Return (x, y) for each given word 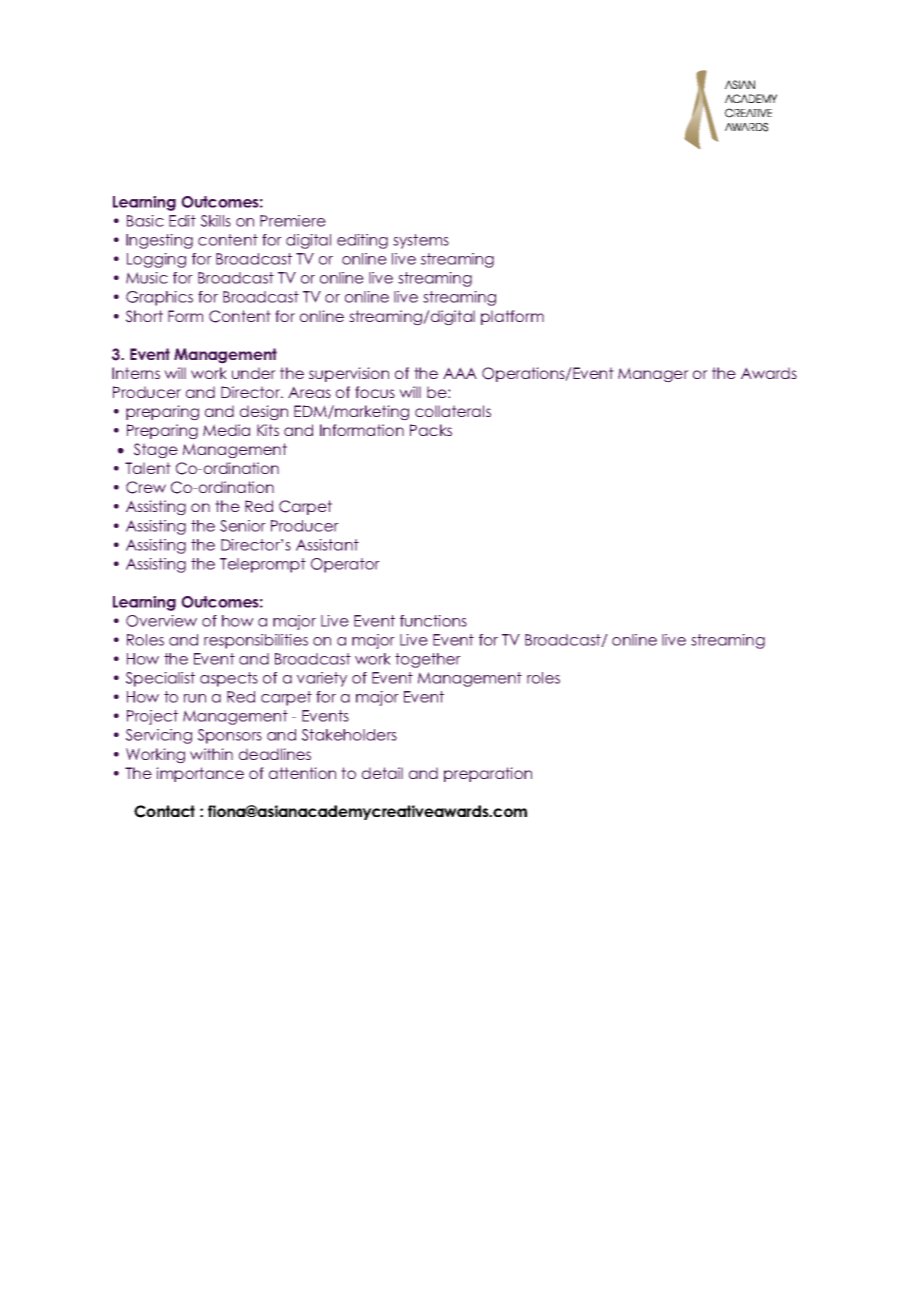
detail (382, 773)
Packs (431, 430)
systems (421, 241)
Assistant (327, 545)
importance (200, 774)
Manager (653, 375)
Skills (216, 221)
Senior (243, 526)
